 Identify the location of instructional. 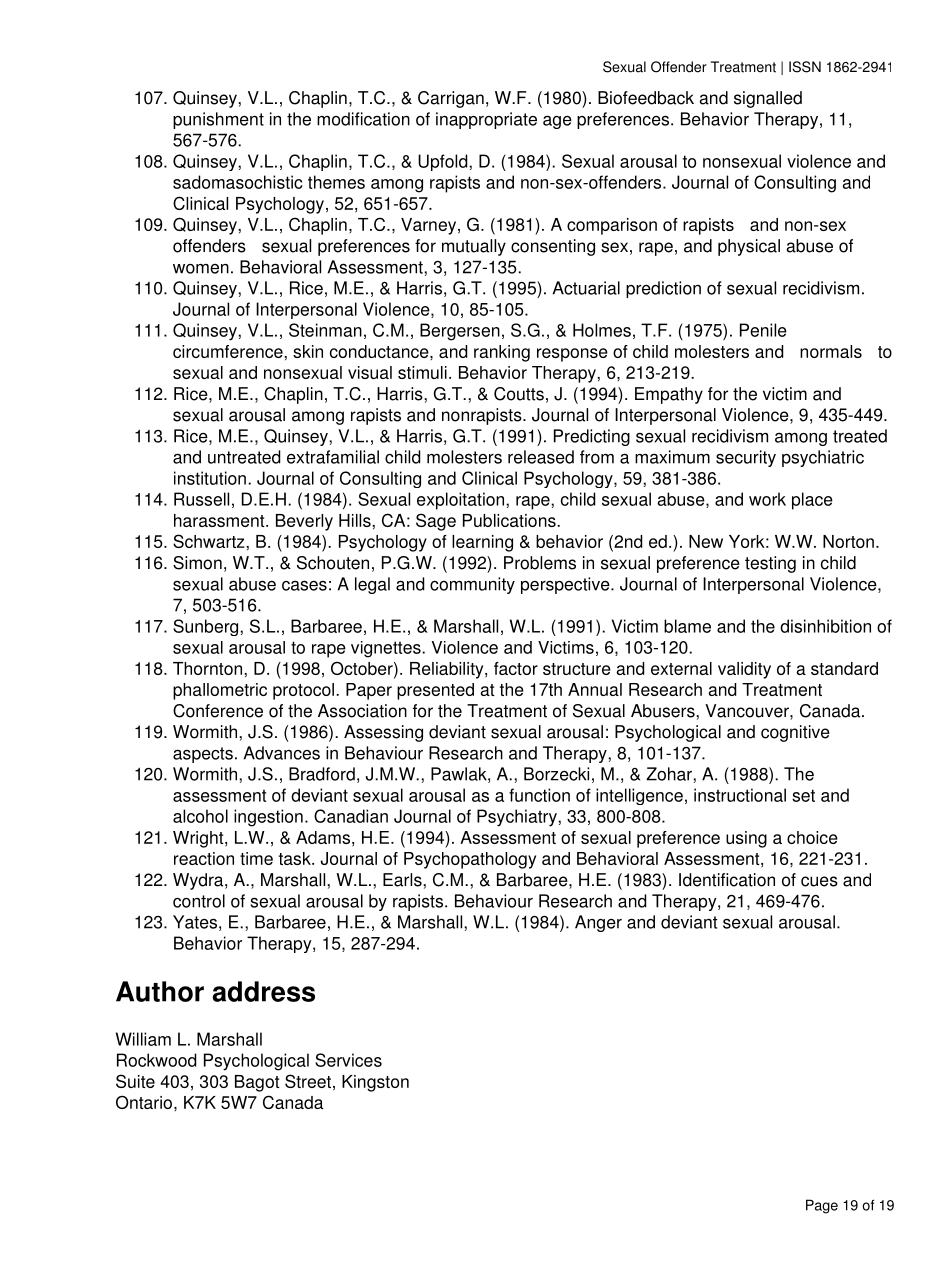
(740, 795).
